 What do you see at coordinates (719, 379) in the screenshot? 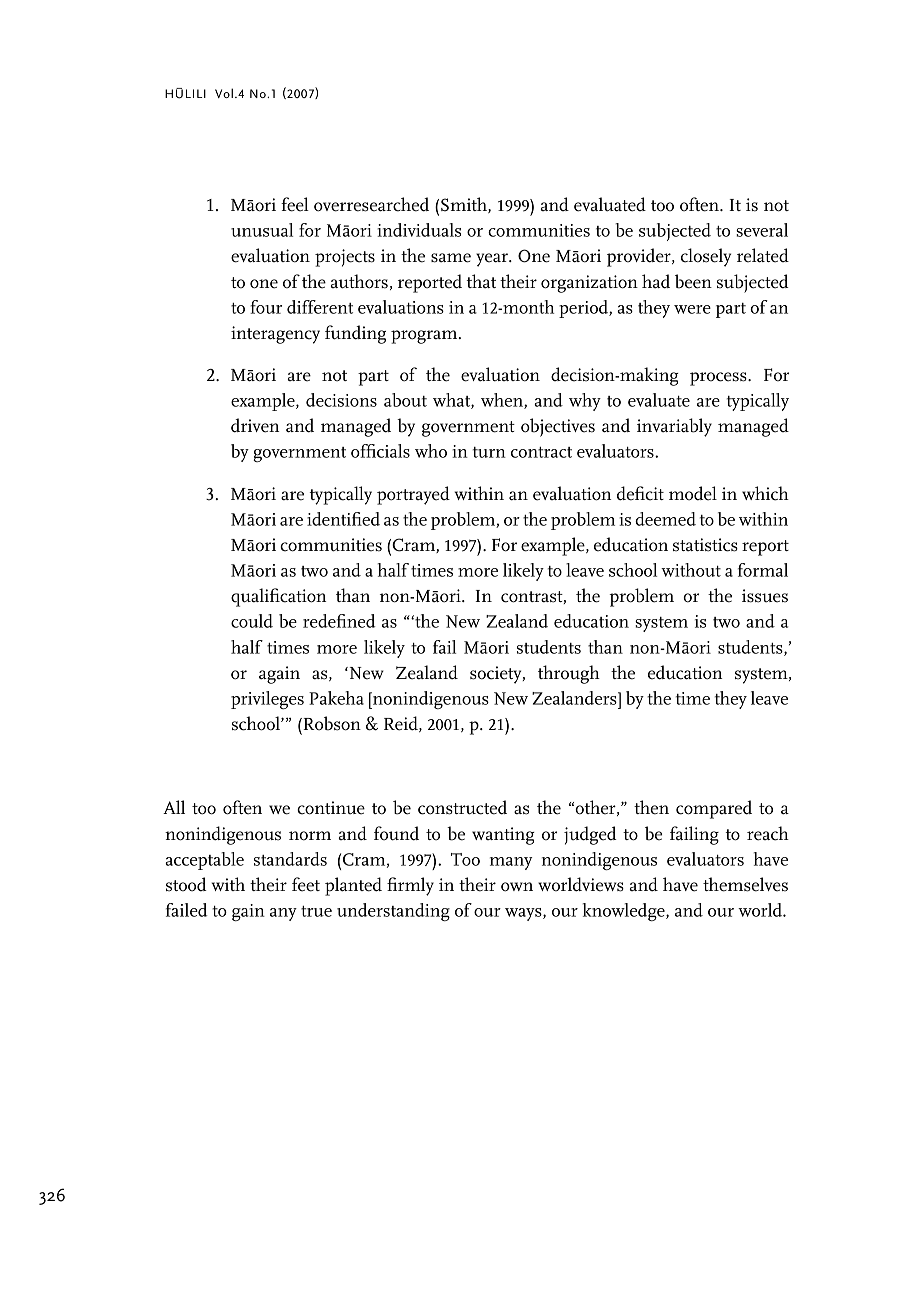
I see `process` at bounding box center [719, 379].
